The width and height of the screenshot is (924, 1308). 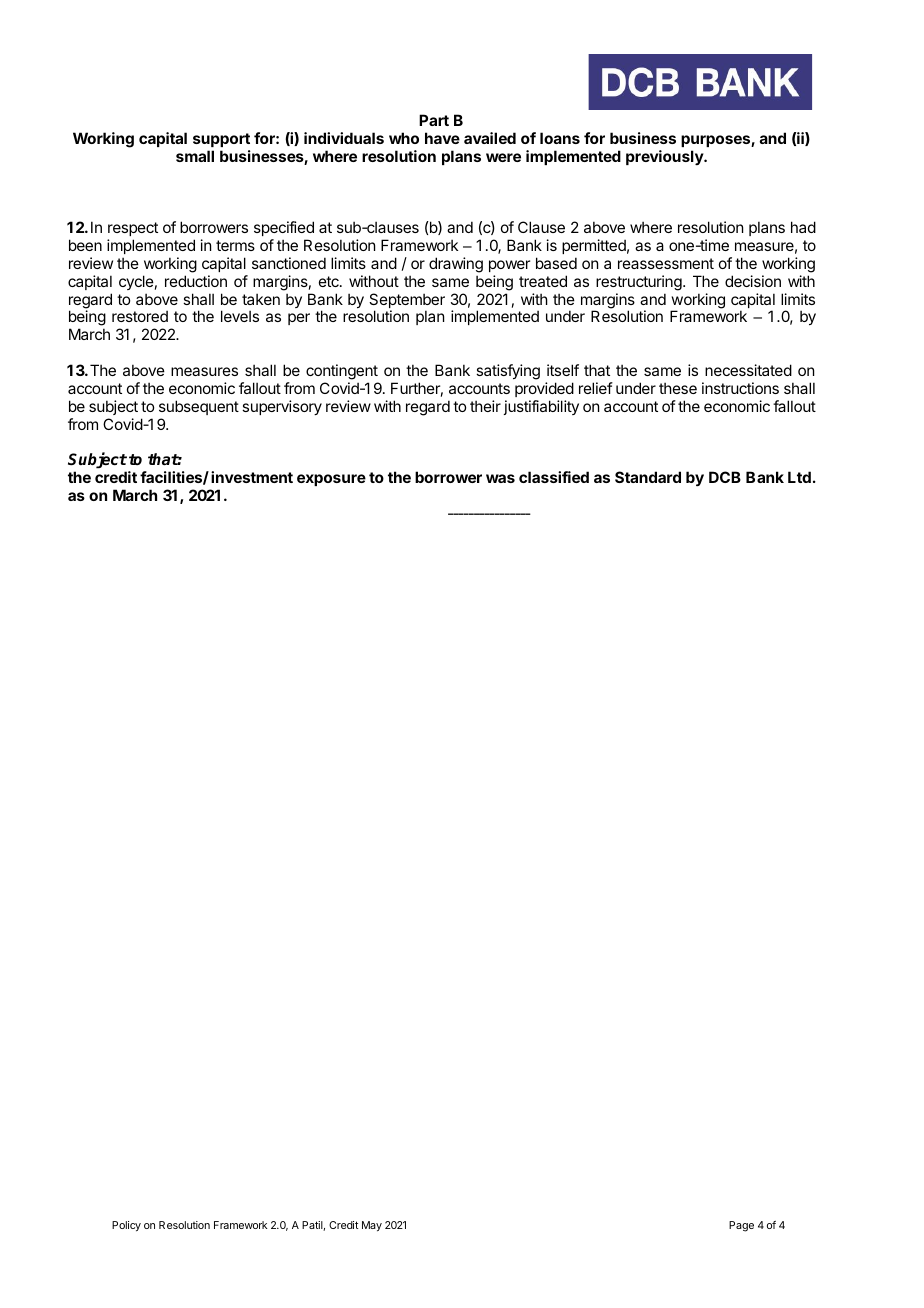 I want to click on have, so click(x=442, y=138).
